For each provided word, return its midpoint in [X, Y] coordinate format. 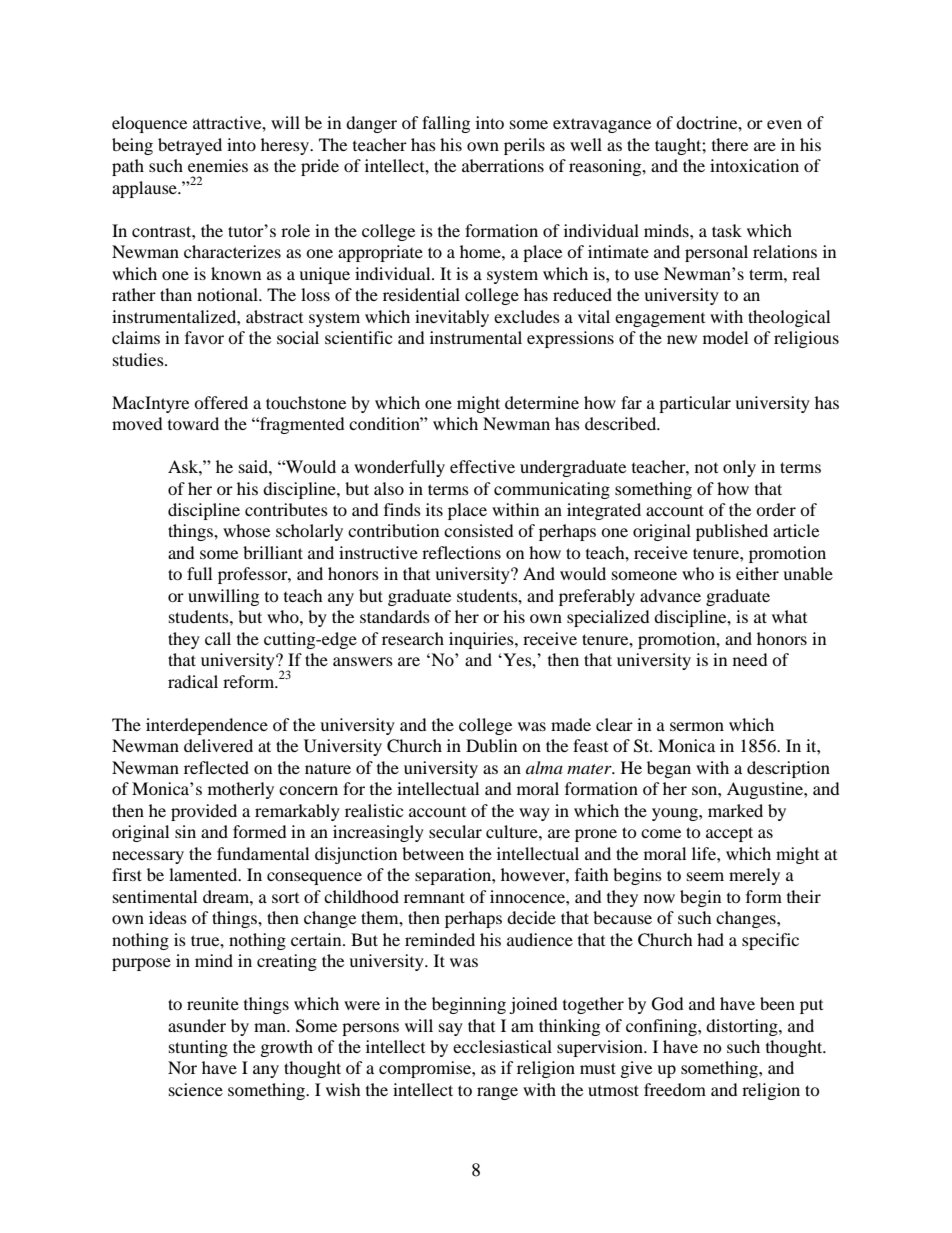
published [732, 532]
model [725, 337]
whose [246, 530]
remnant [434, 897]
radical [193, 681]
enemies [218, 165]
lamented [204, 874]
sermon [697, 726]
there [730, 144]
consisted [479, 530]
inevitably [452, 318]
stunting [198, 1048]
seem [705, 876]
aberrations [503, 165]
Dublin [491, 745]
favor [204, 337]
